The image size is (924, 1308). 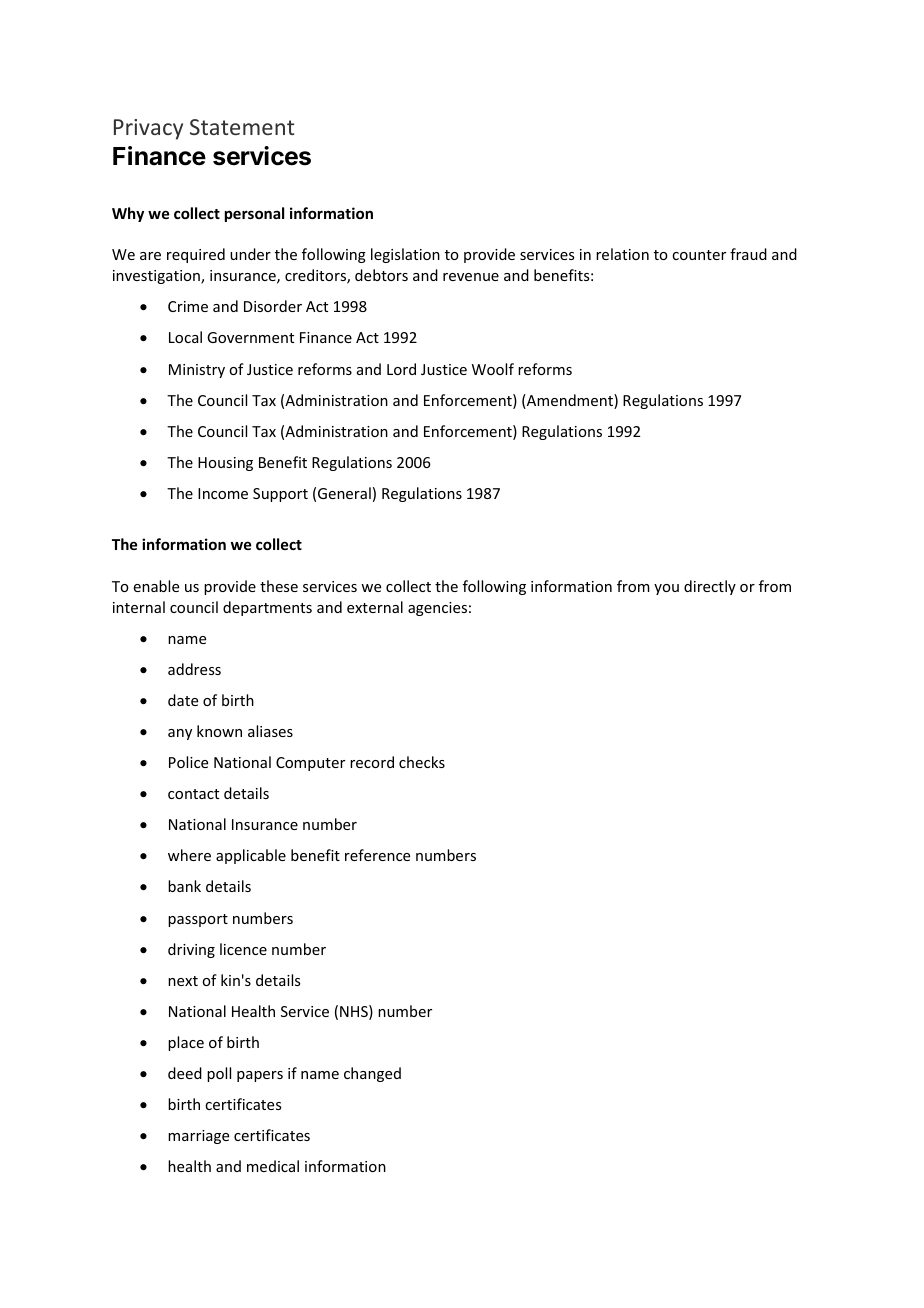 What do you see at coordinates (422, 762) in the screenshot?
I see `checks` at bounding box center [422, 762].
